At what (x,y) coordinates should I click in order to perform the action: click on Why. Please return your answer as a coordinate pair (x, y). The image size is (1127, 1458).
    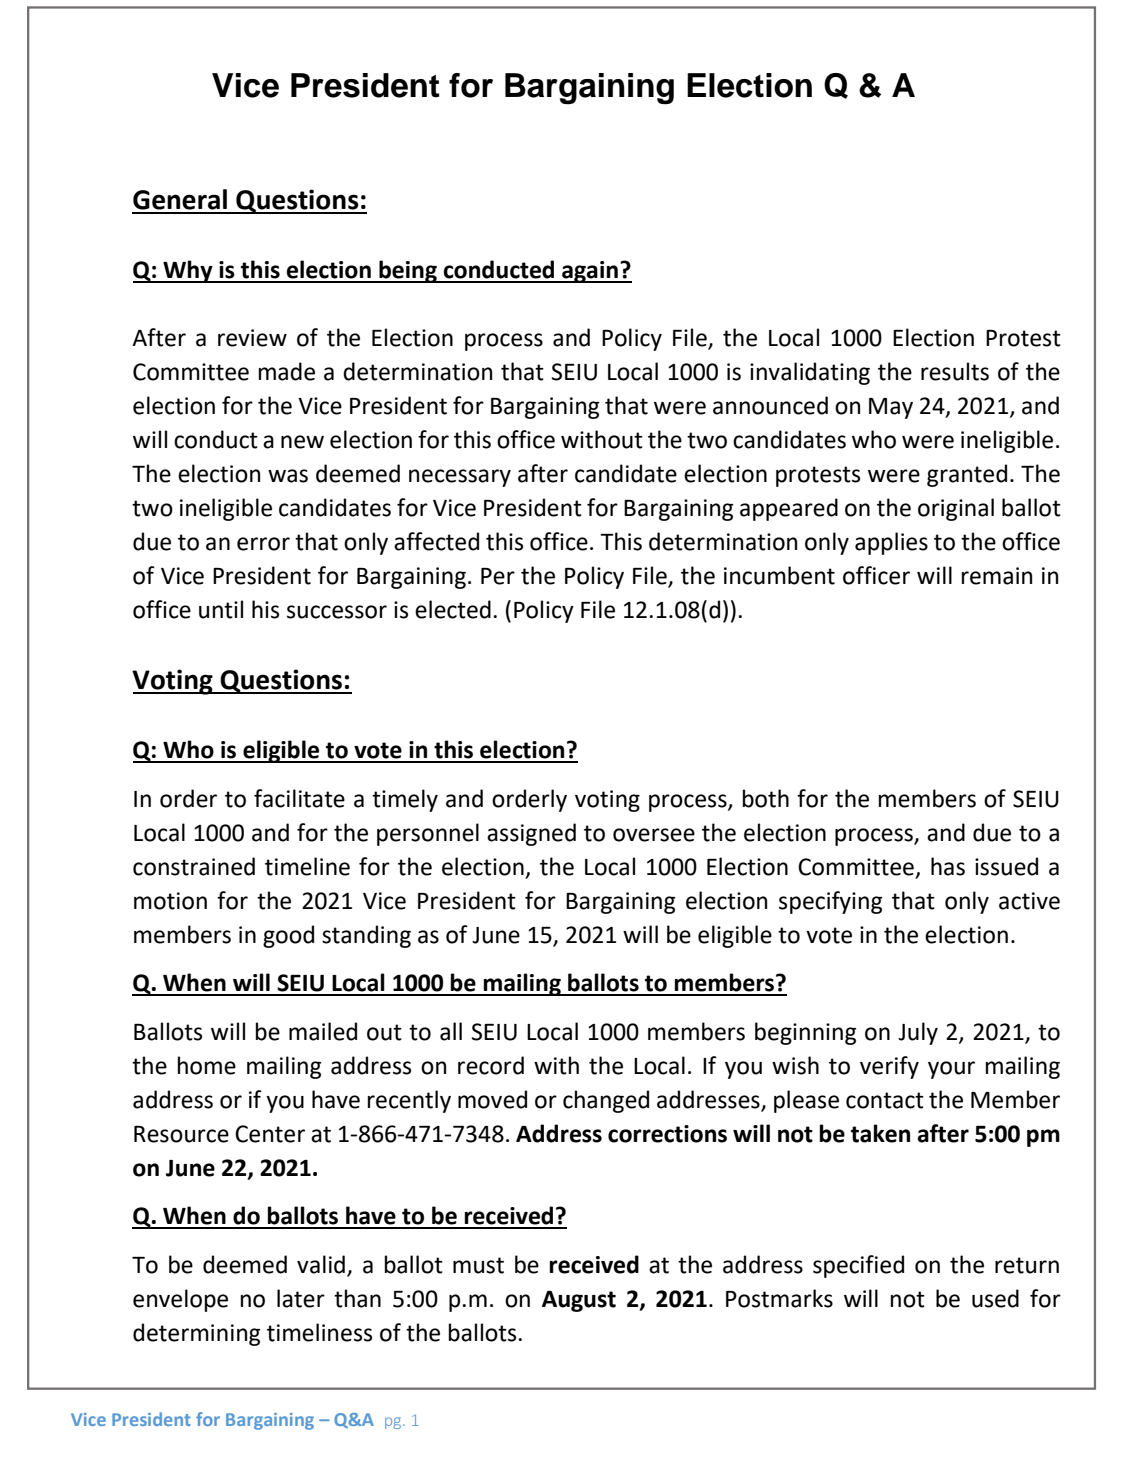
    Looking at the image, I should click on (188, 271).
